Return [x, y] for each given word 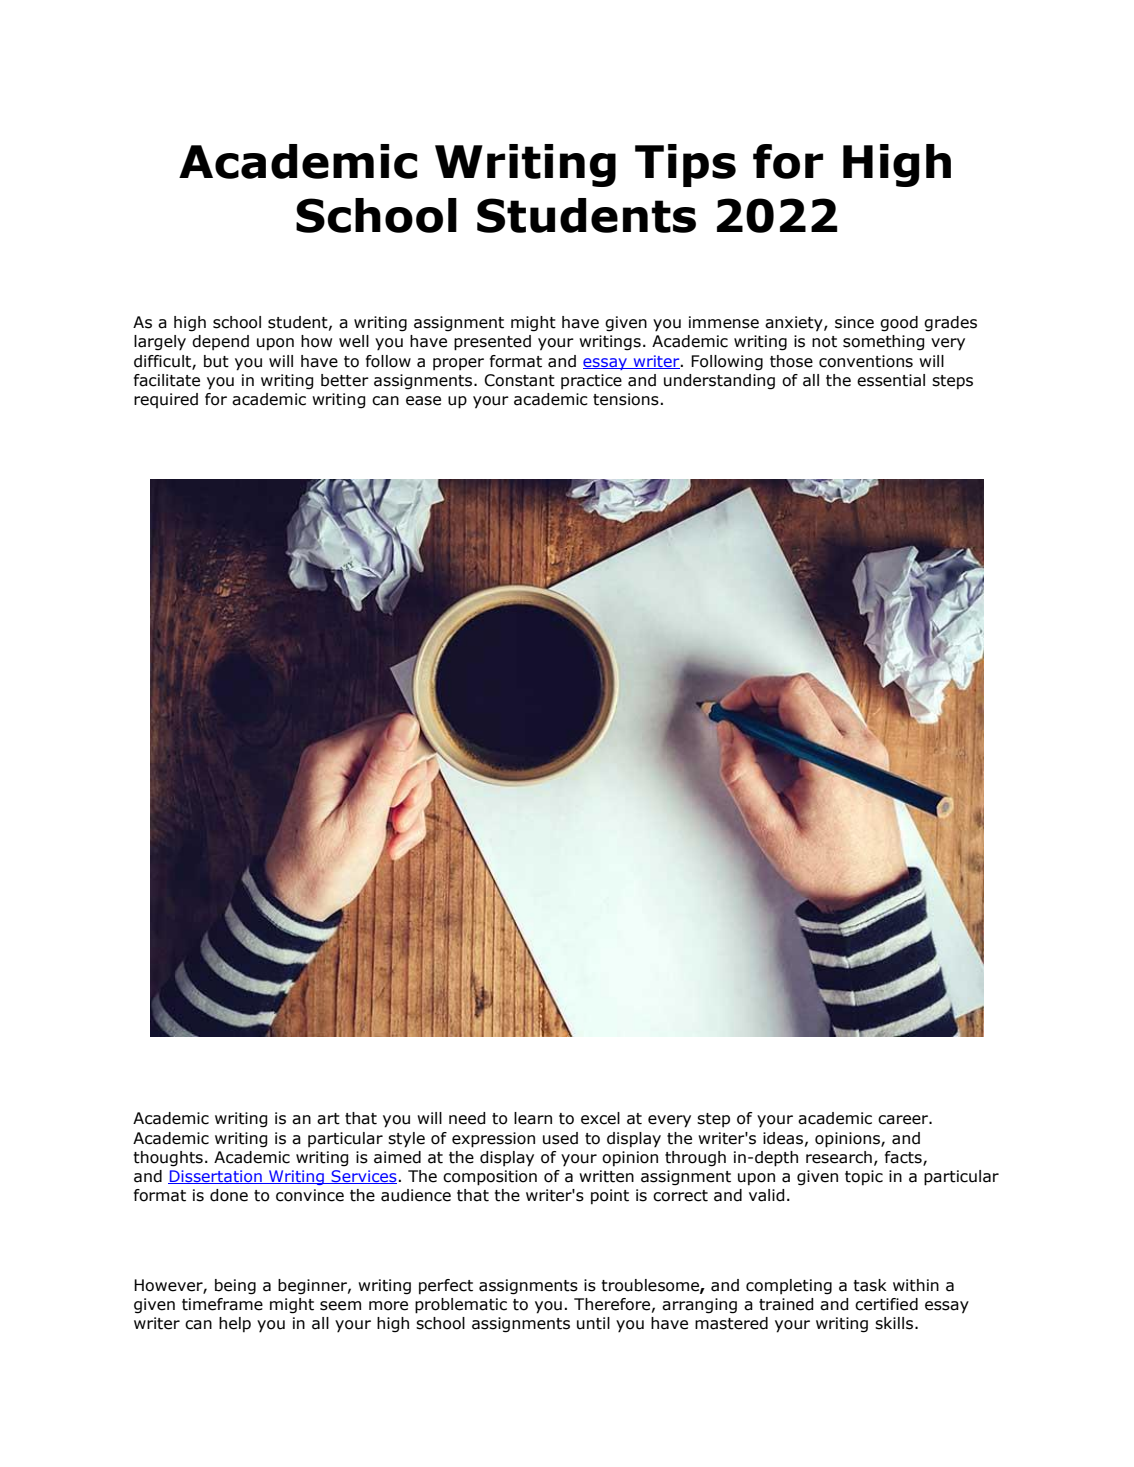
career [904, 1120]
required [166, 400]
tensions [626, 399]
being [235, 1287]
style [406, 1140]
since [854, 322]
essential [891, 380]
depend [220, 342]
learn [533, 1118]
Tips [685, 165]
